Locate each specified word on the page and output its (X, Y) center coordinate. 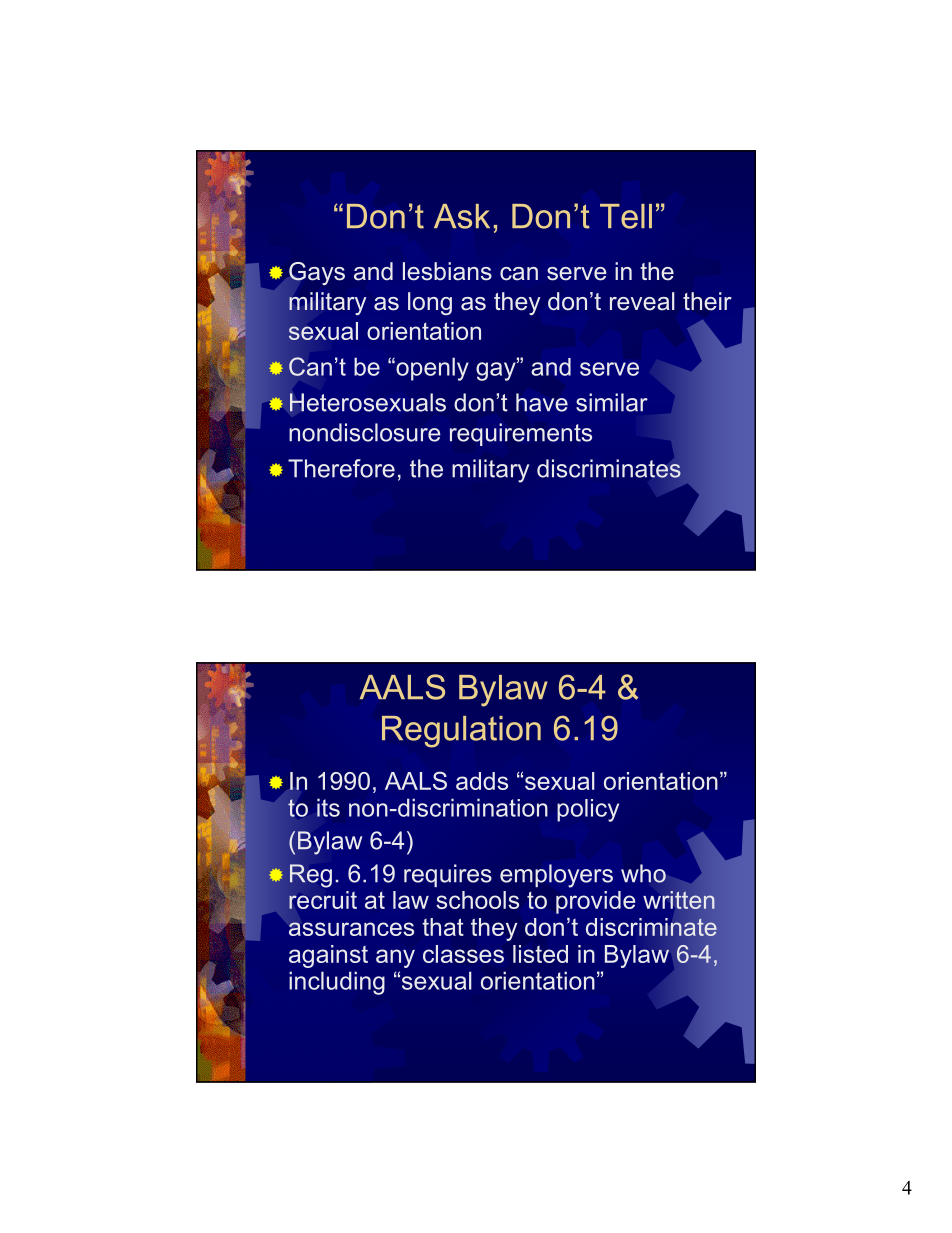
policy (588, 810)
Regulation (461, 732)
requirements (521, 434)
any (395, 958)
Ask (462, 216)
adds (482, 781)
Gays (317, 273)
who (643, 873)
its (328, 807)
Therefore (341, 468)
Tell (626, 216)
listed (540, 954)
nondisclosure (365, 432)
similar (612, 402)
